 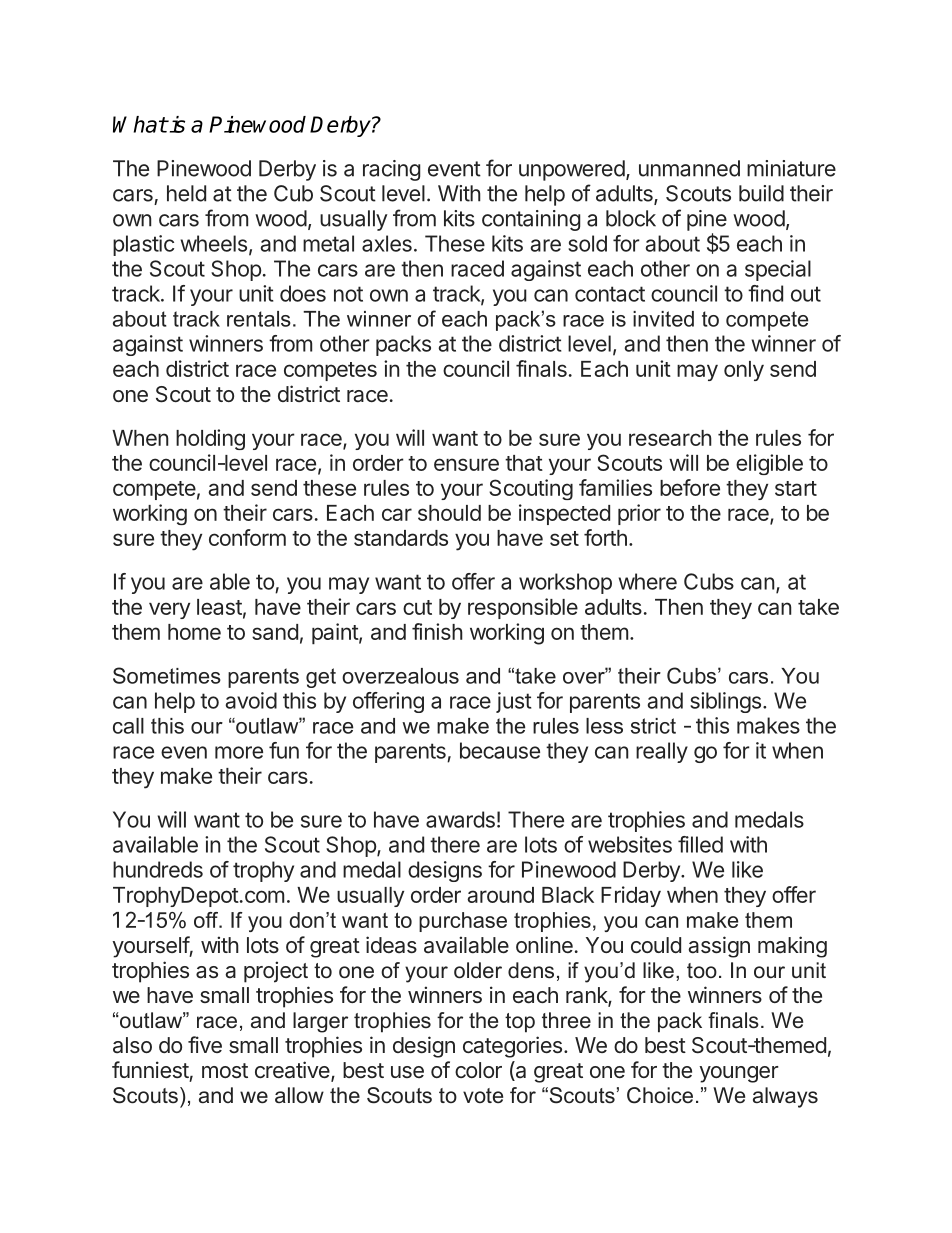 I want to click on containing, so click(x=531, y=220).
